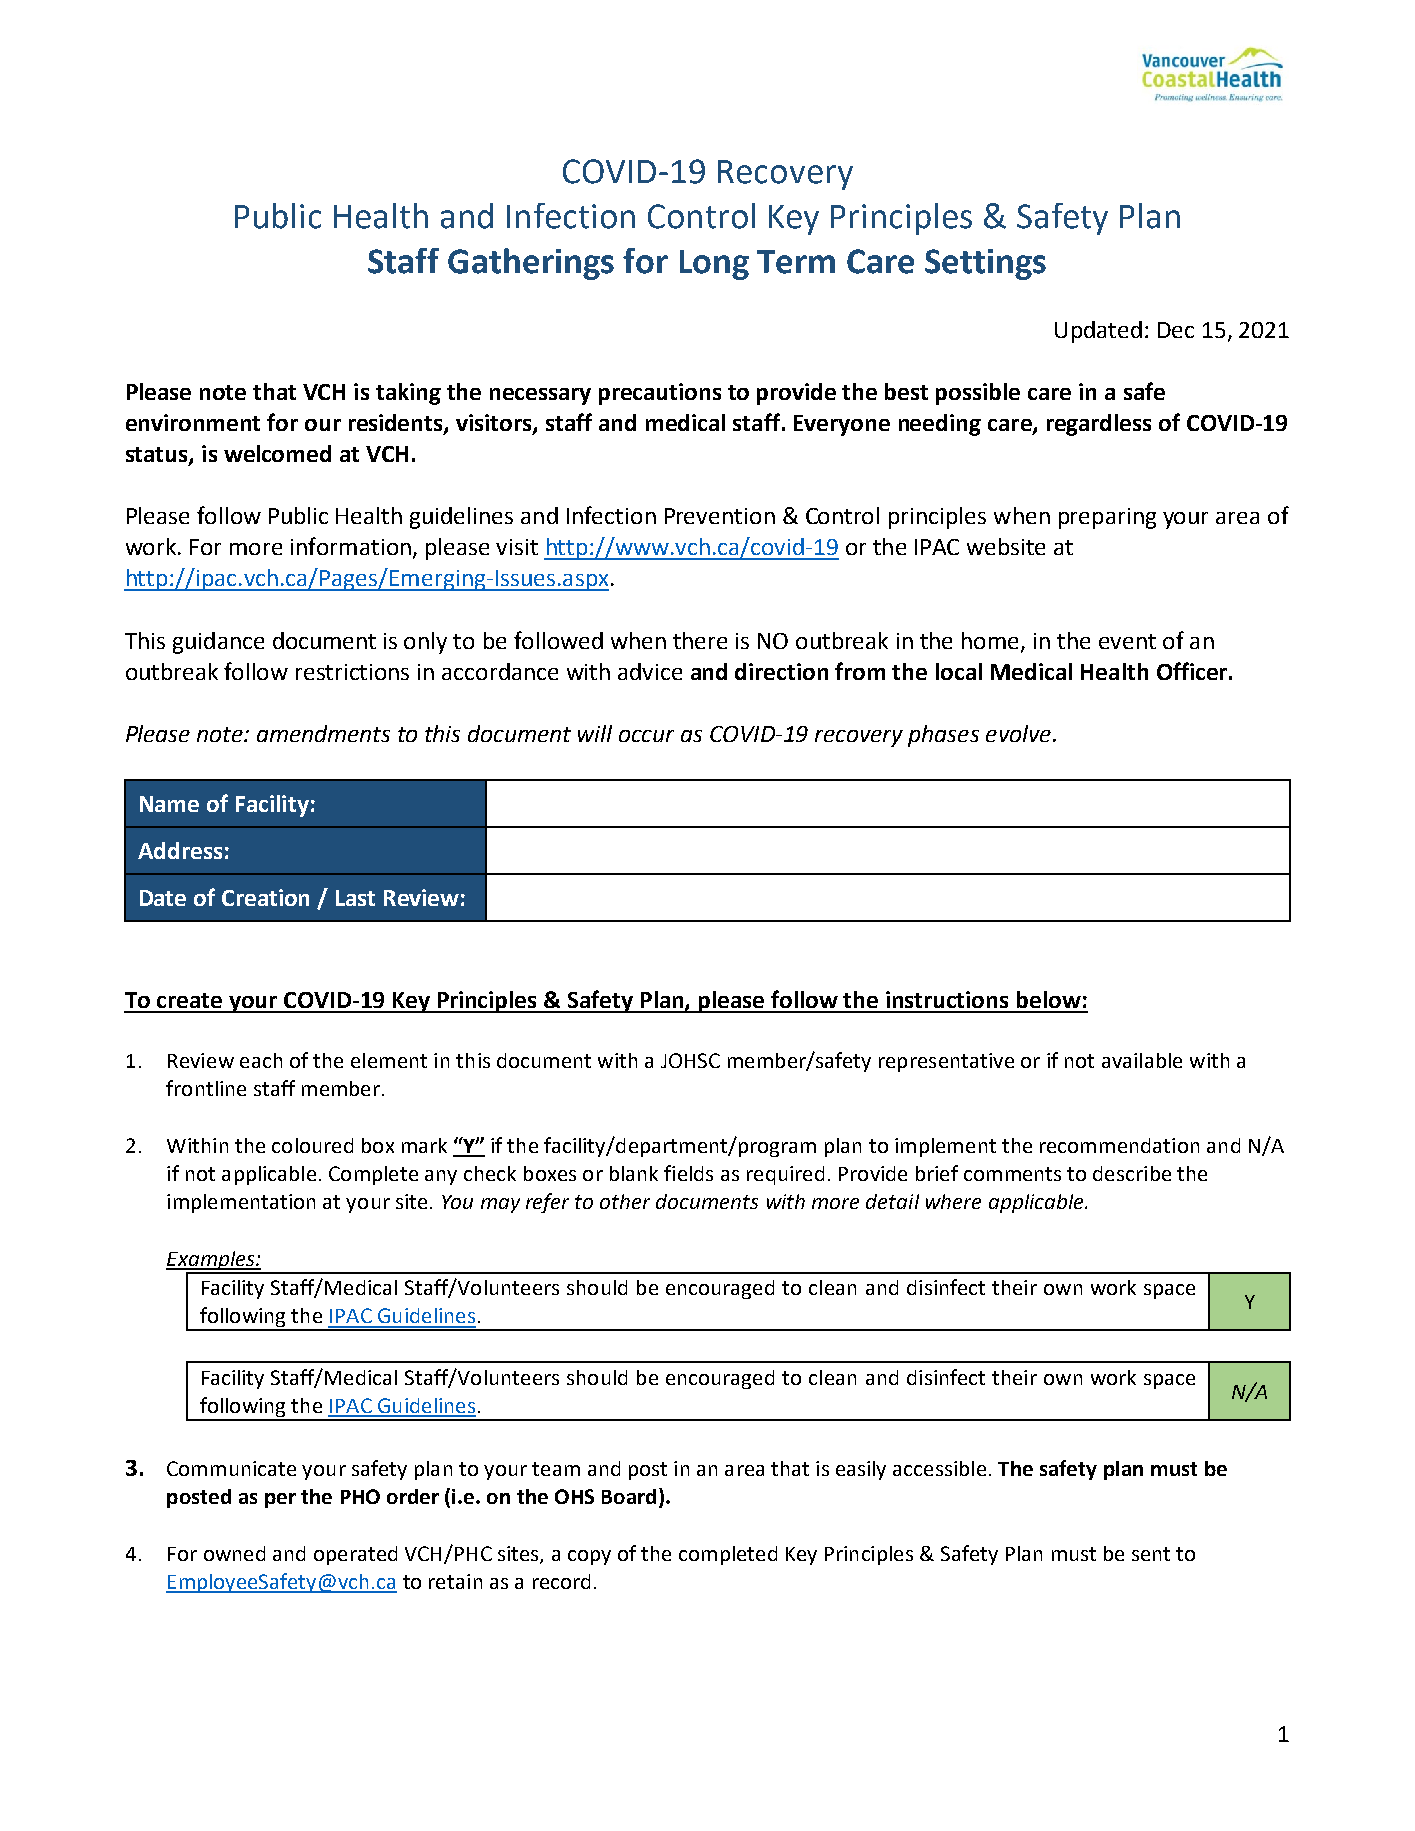 The image size is (1415, 1831). Describe the element at coordinates (629, 1496) in the document. I see `Board` at that location.
